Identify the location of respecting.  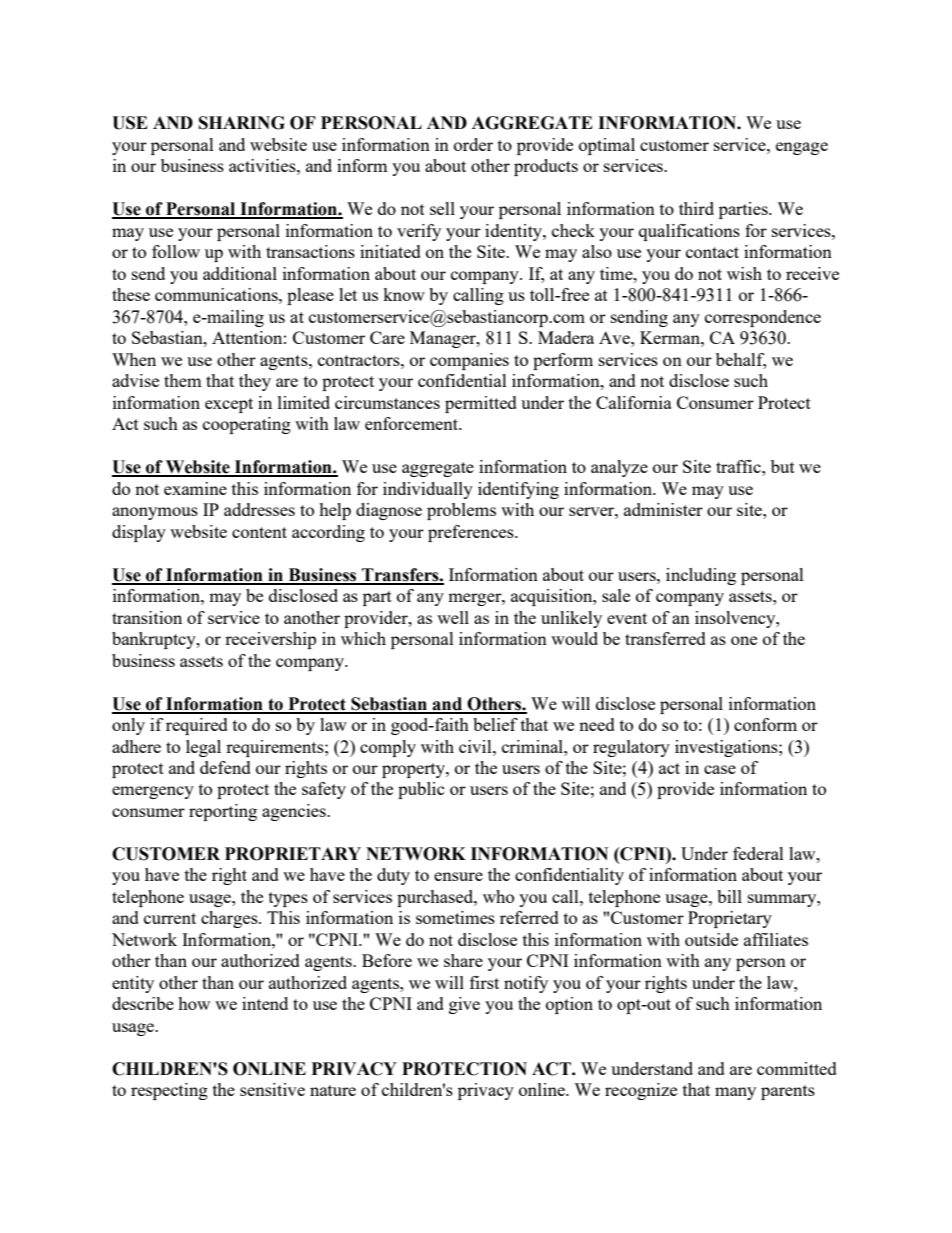
(169, 1091).
